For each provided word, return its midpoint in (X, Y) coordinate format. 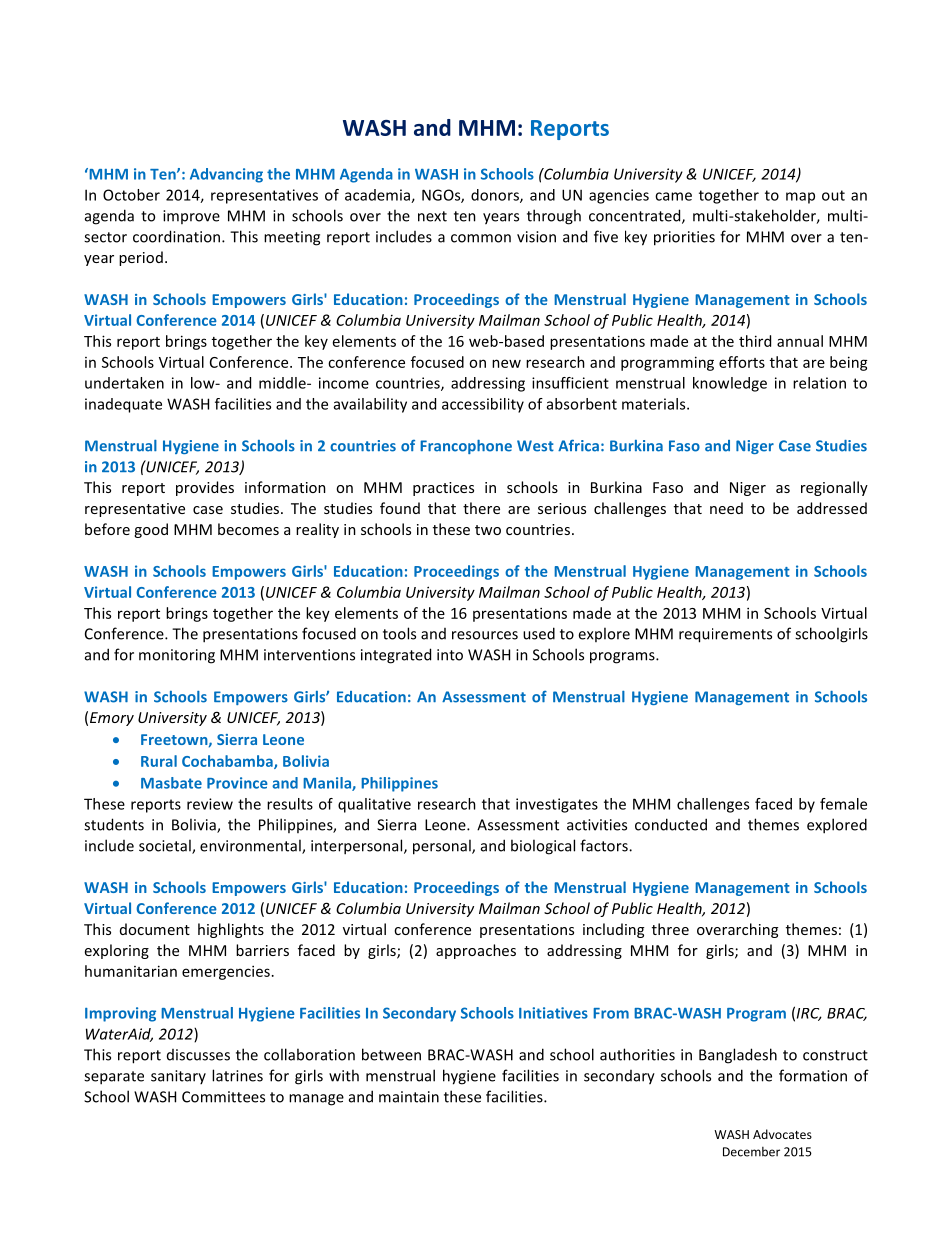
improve (191, 217)
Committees (223, 1097)
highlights (231, 930)
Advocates (782, 1134)
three (670, 929)
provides (205, 488)
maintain (409, 1097)
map (800, 198)
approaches (476, 951)
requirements (725, 635)
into (450, 655)
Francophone (466, 447)
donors (496, 196)
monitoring (177, 656)
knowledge (730, 384)
